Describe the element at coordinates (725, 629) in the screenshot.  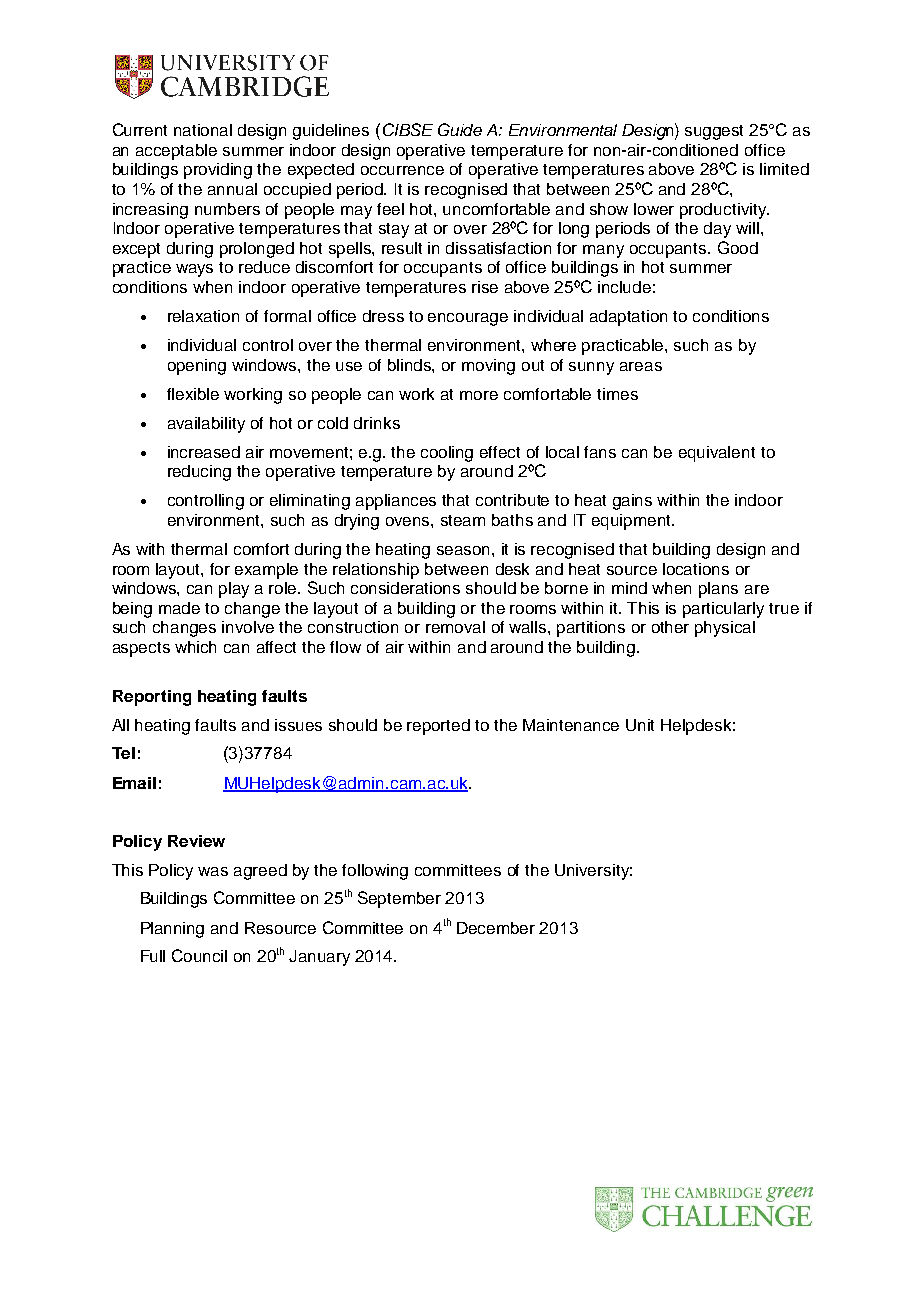
I see `physical` at that location.
